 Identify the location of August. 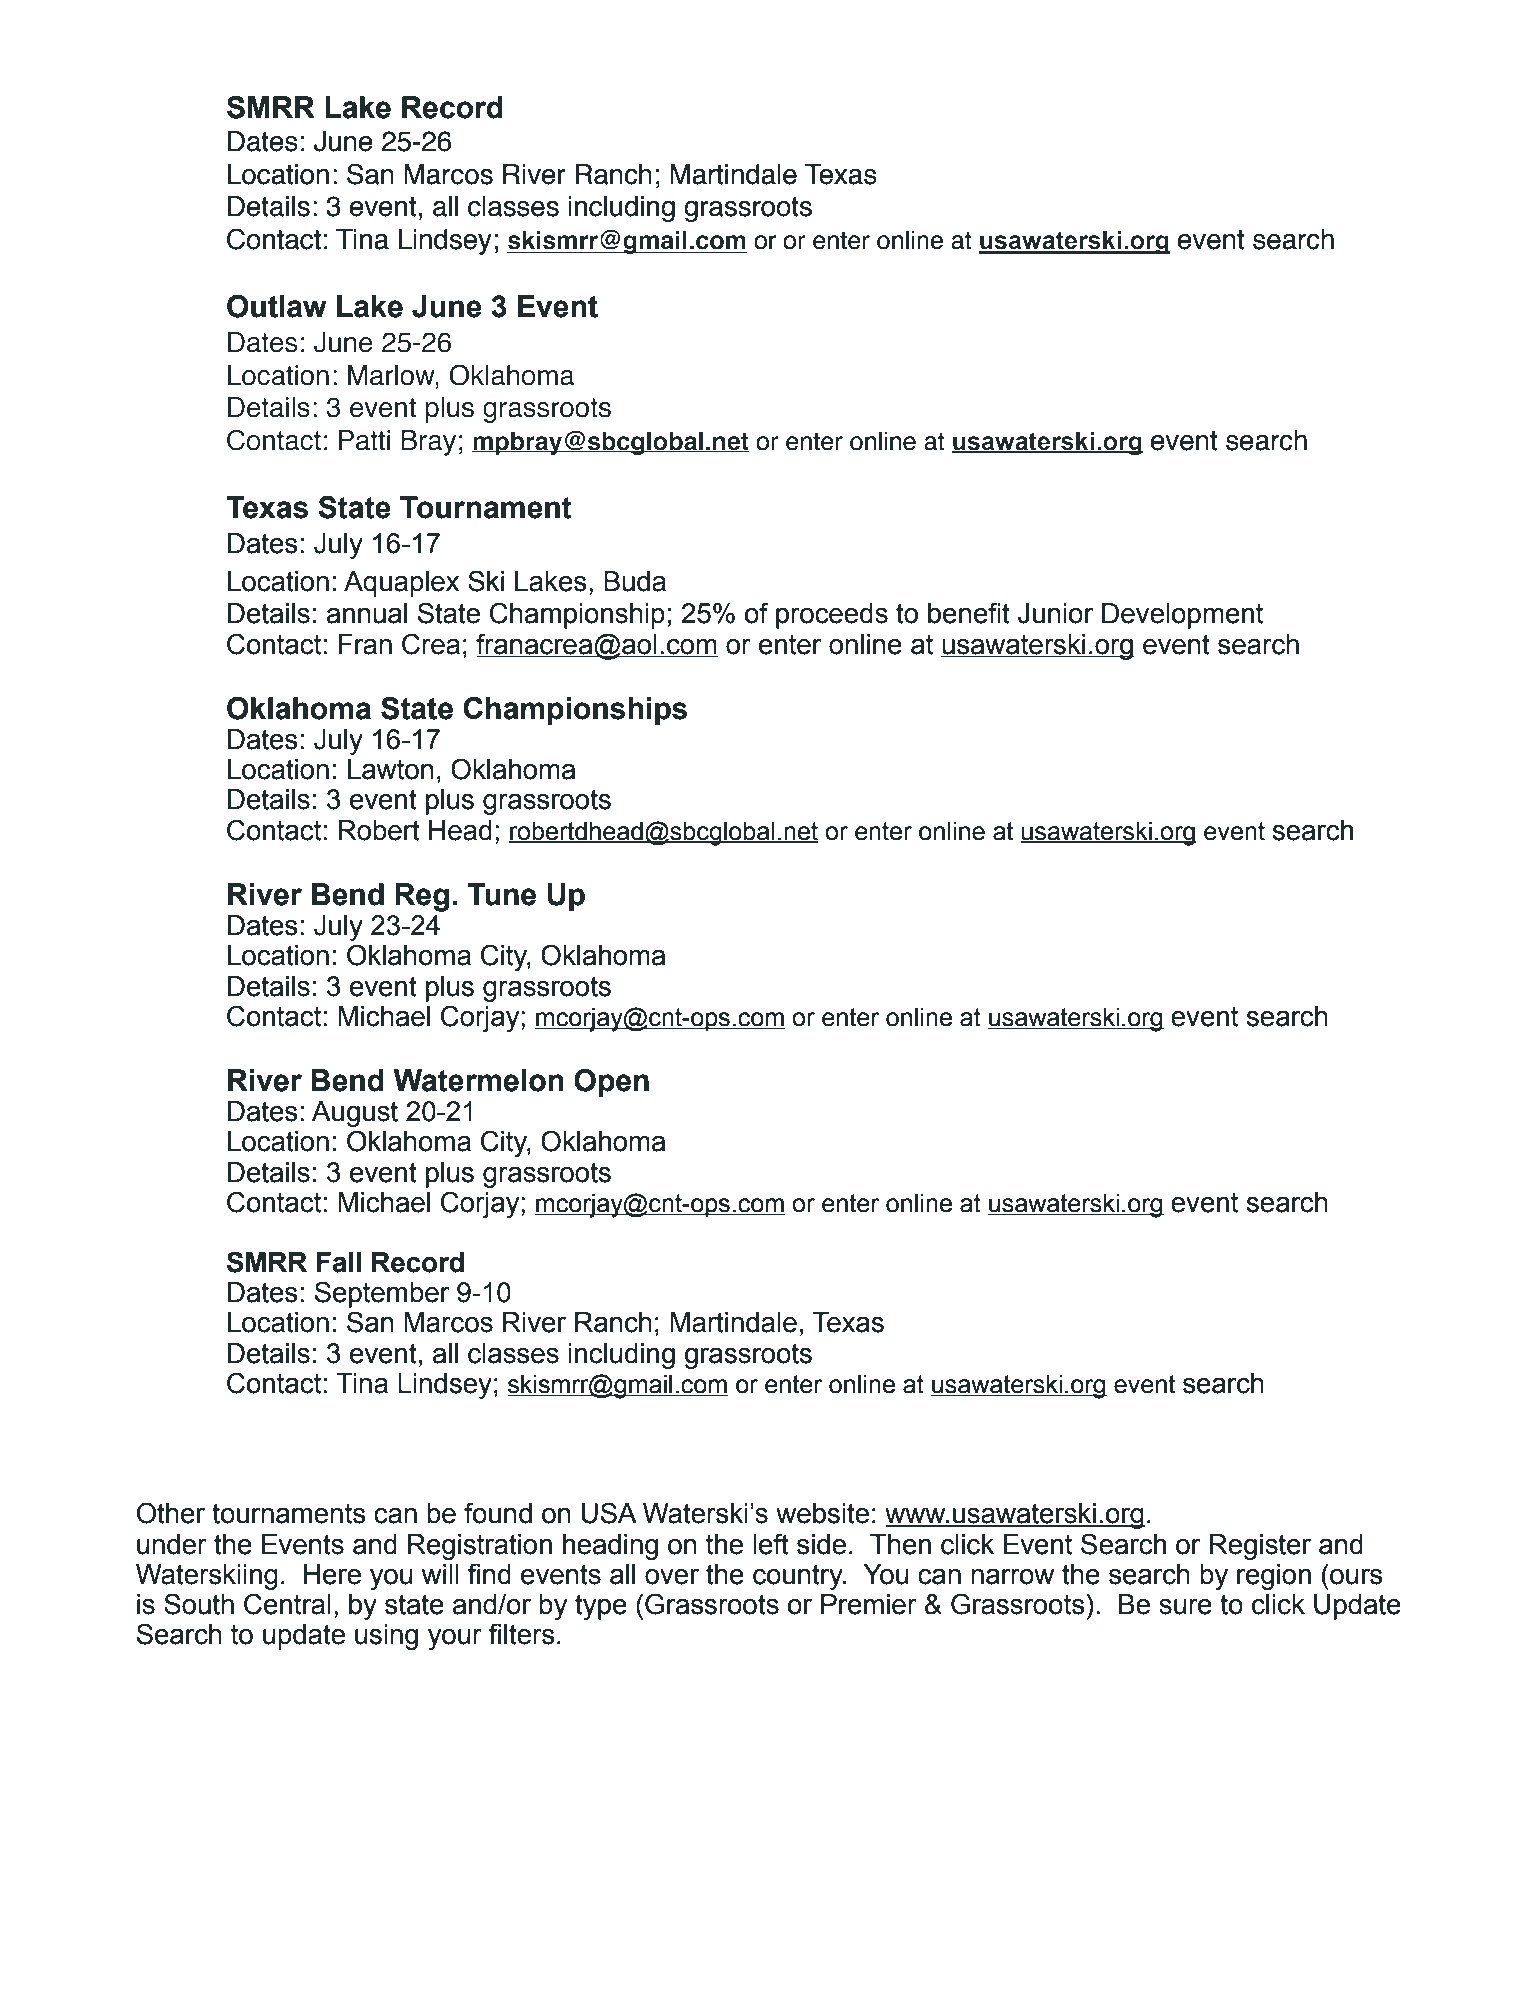
(355, 1114).
